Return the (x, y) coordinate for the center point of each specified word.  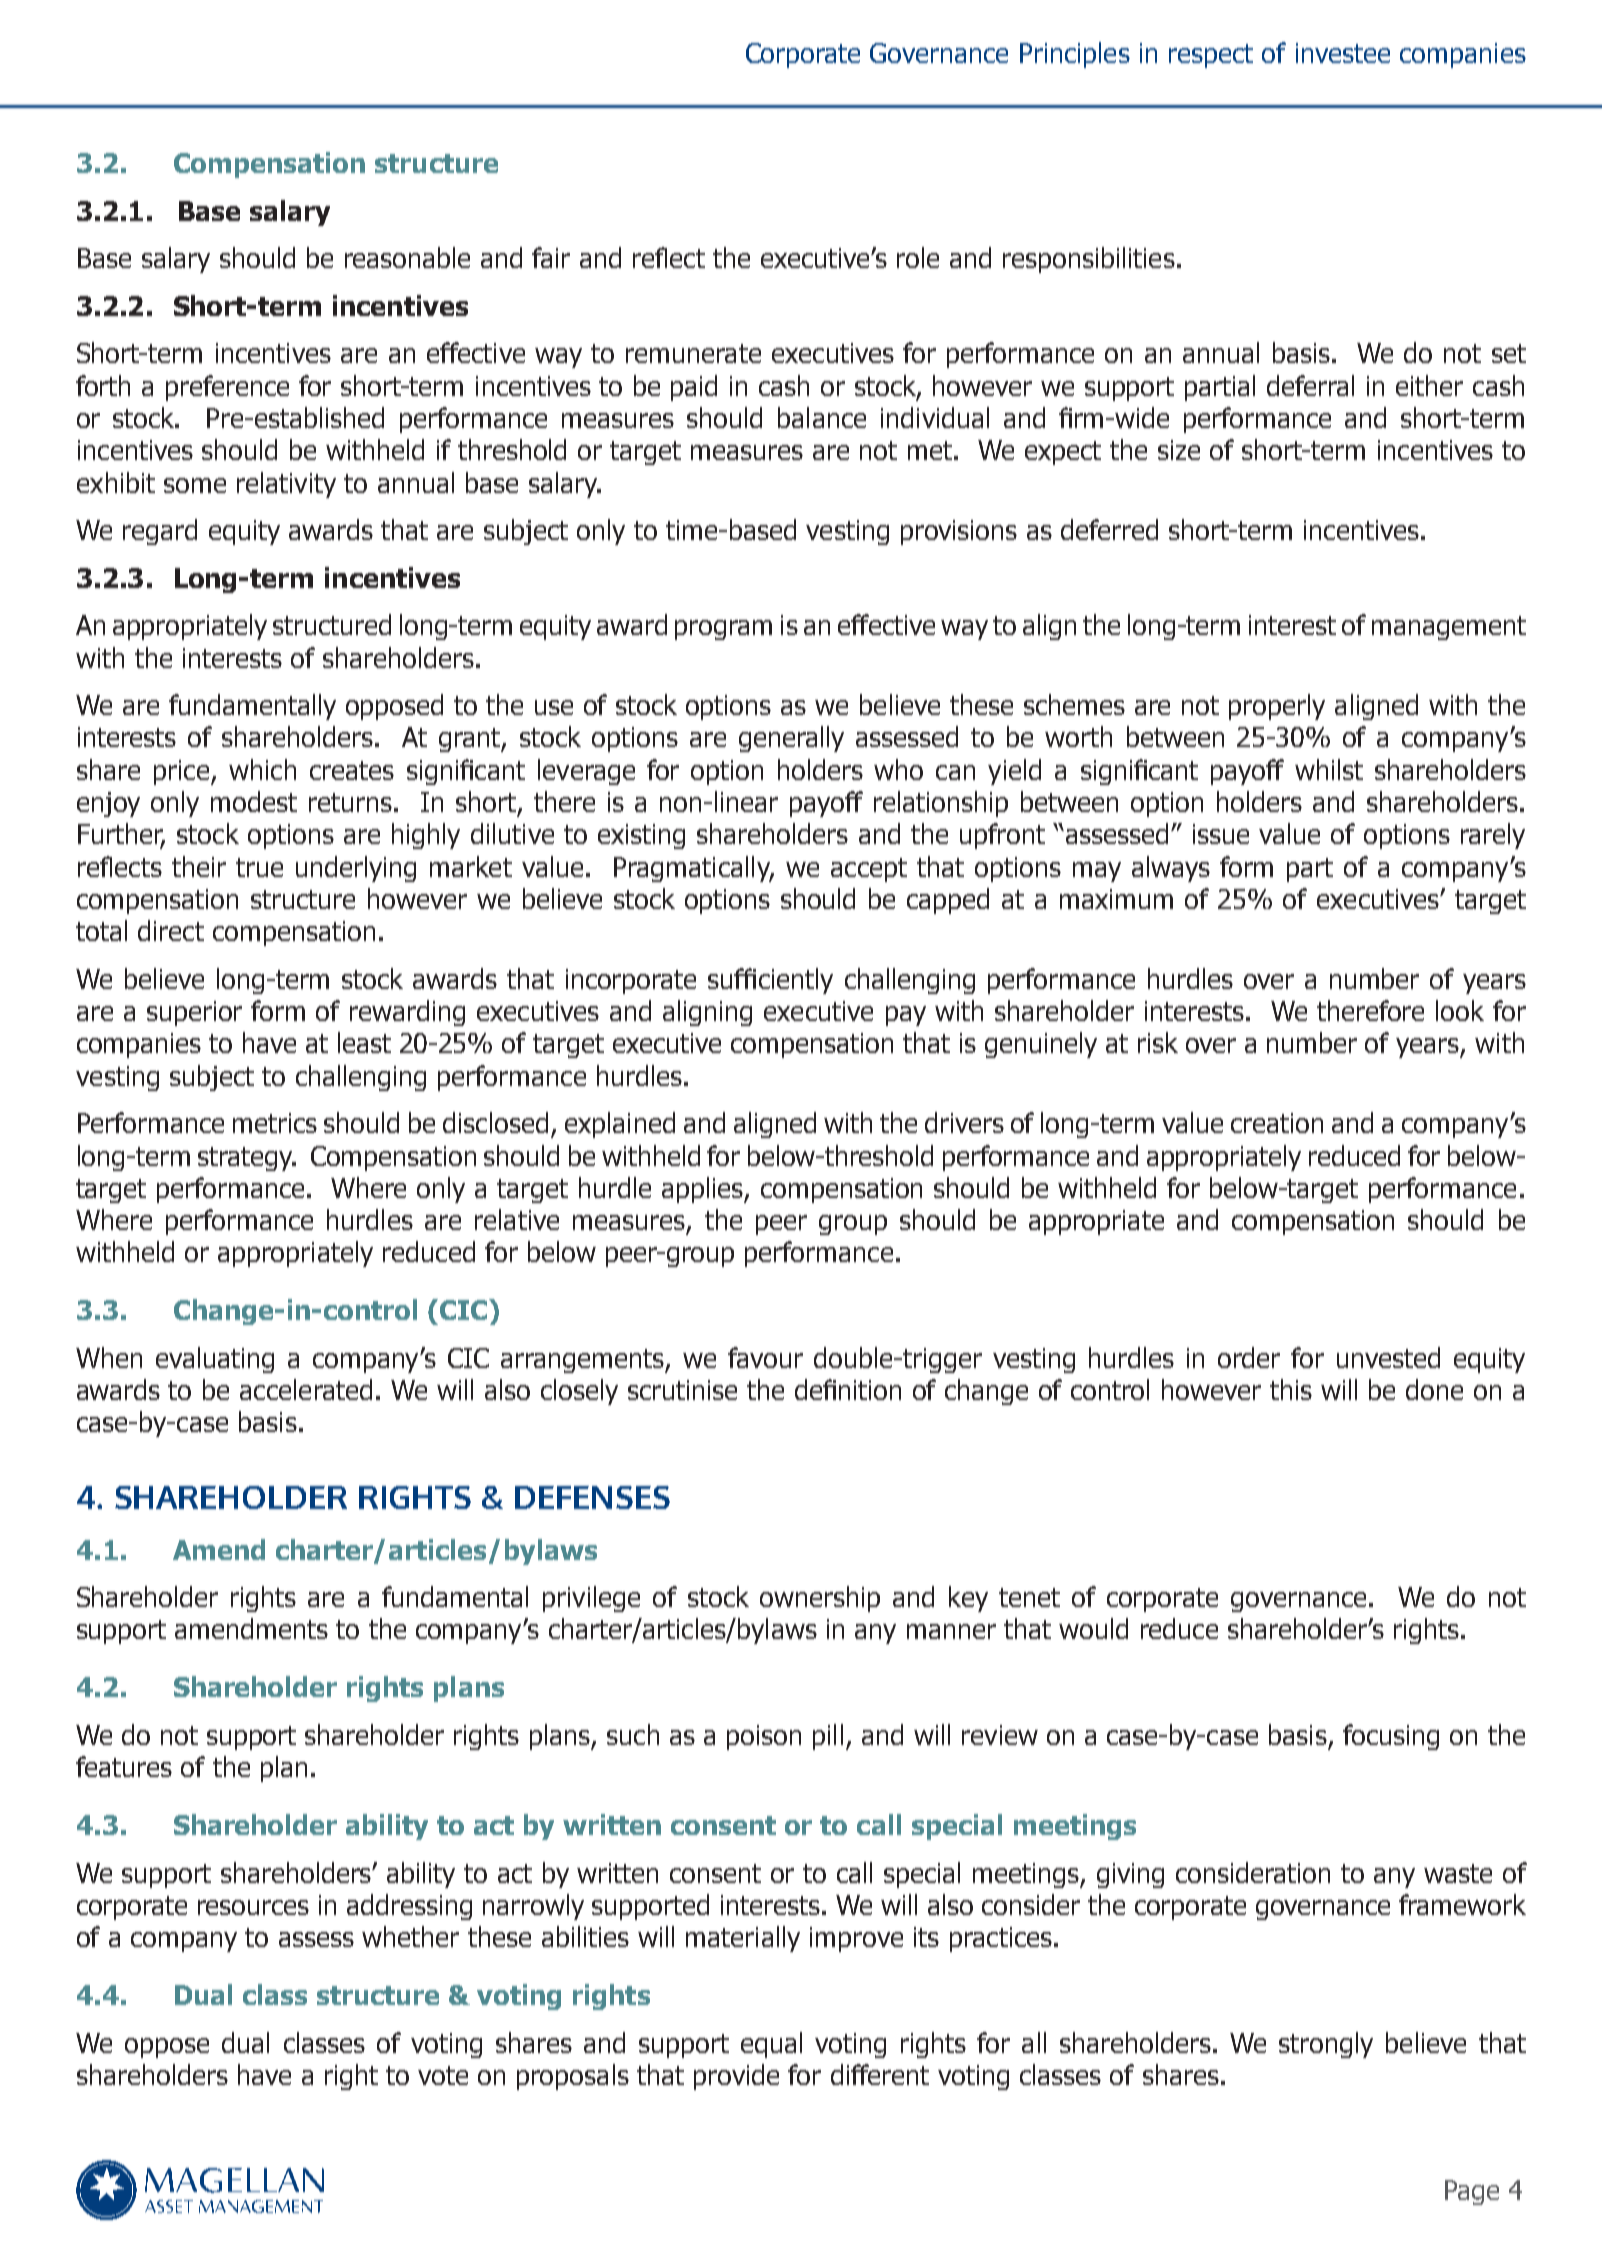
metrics (275, 1123)
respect (1211, 56)
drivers (964, 1122)
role (918, 257)
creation (1277, 1123)
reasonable (407, 257)
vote (443, 2075)
